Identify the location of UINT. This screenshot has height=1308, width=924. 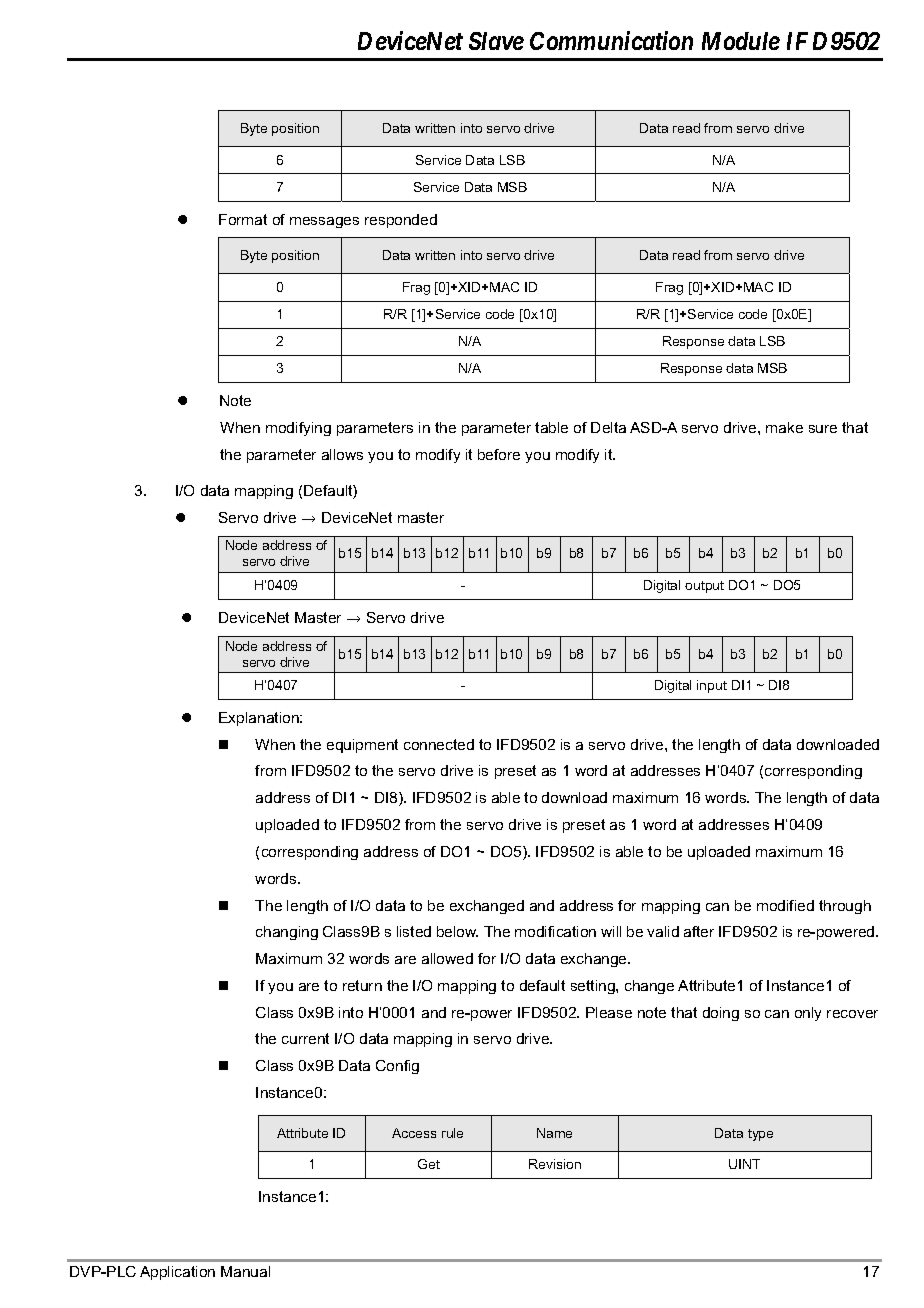
(744, 1164).
